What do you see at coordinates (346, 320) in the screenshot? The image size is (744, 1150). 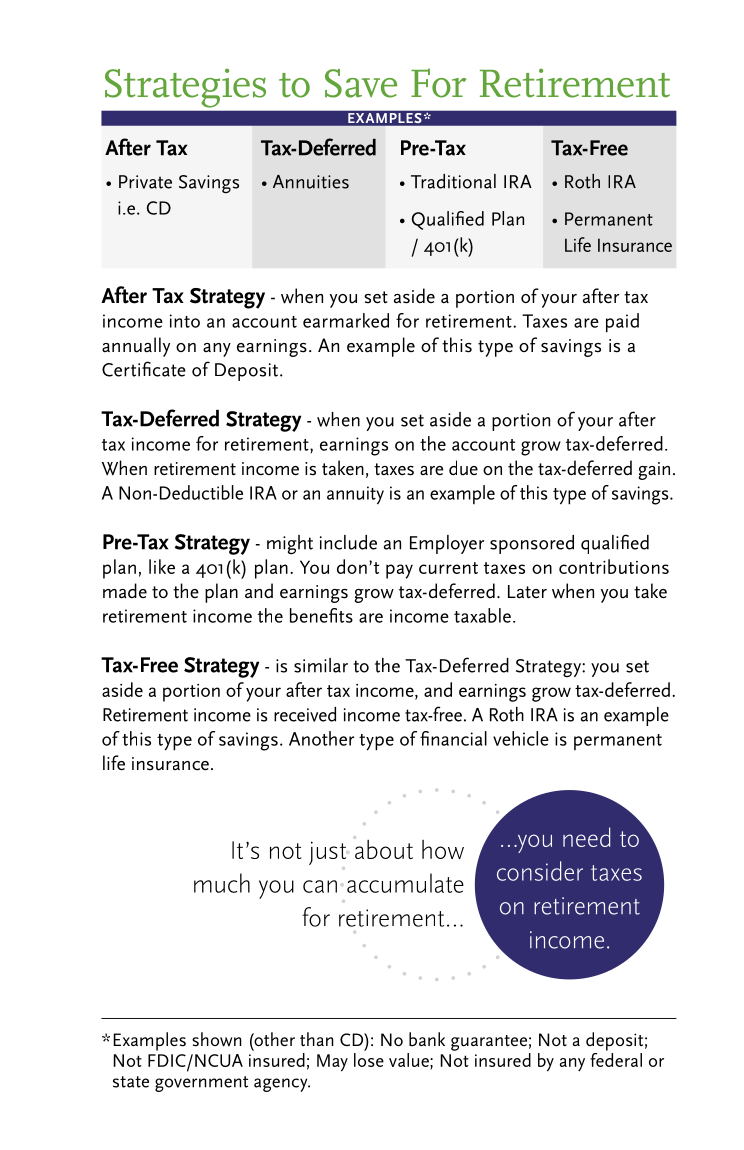 I see `earmarked` at bounding box center [346, 320].
